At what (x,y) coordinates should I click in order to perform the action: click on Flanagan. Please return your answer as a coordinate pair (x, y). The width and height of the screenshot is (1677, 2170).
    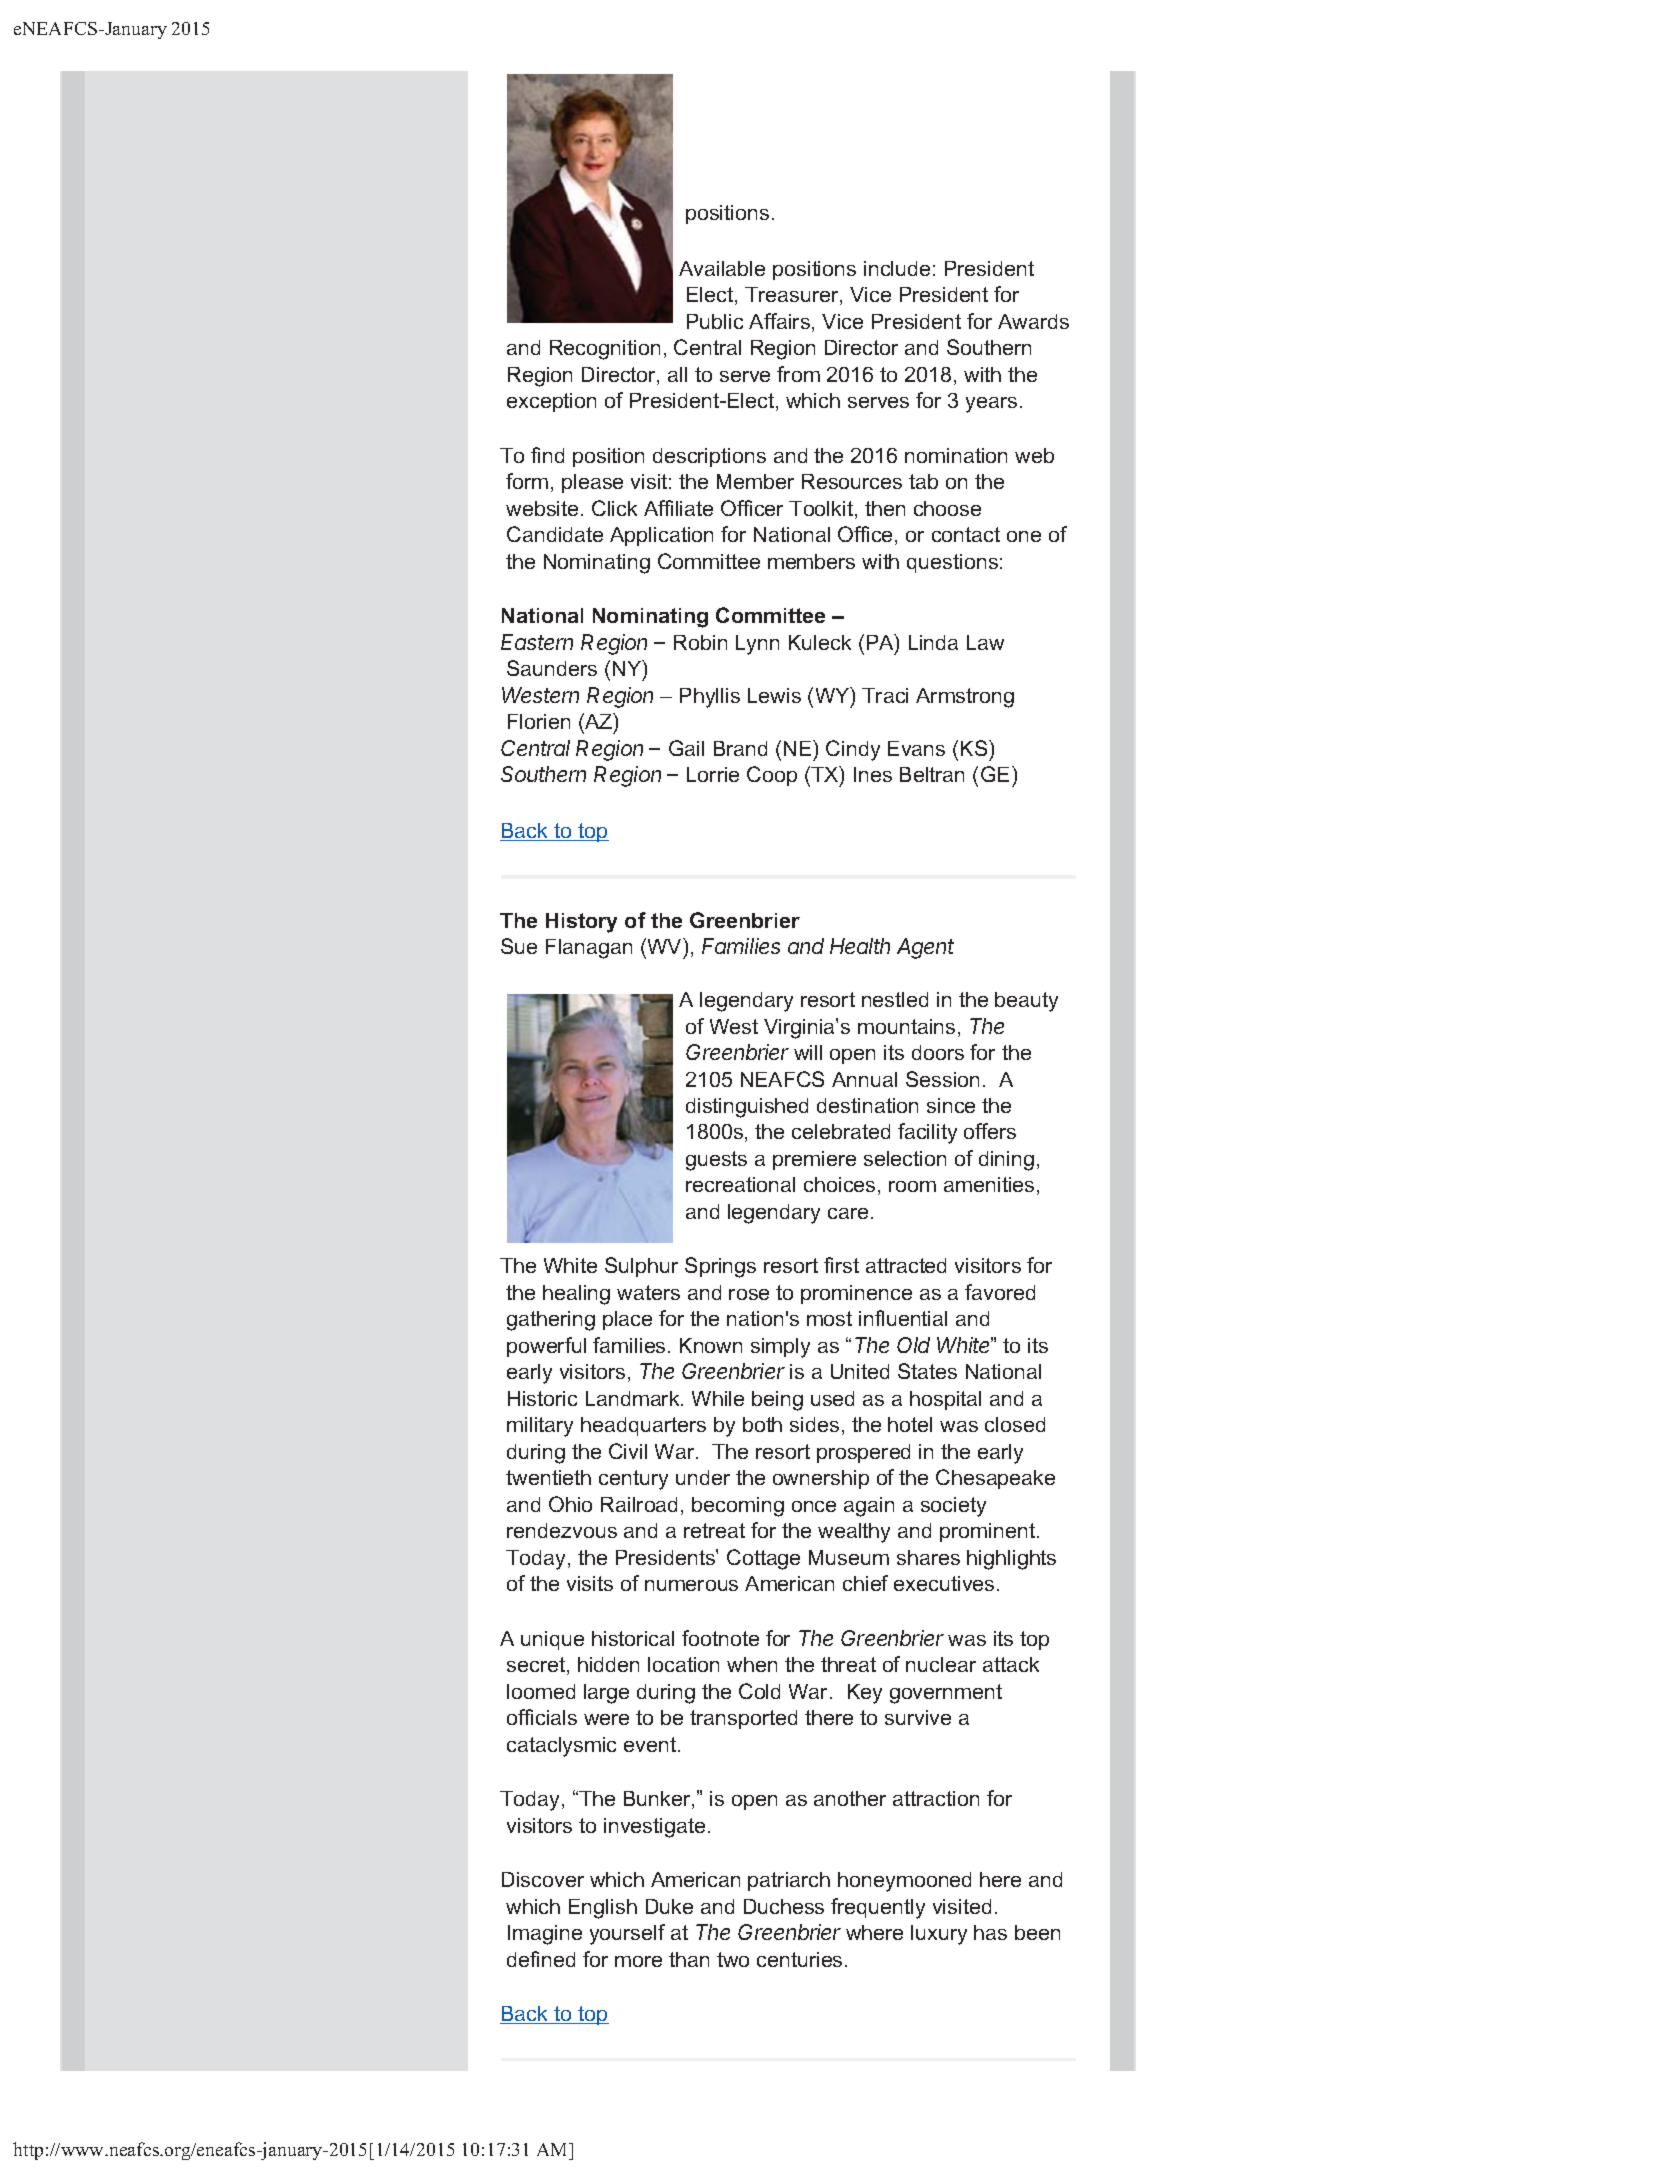
    Looking at the image, I should click on (589, 949).
